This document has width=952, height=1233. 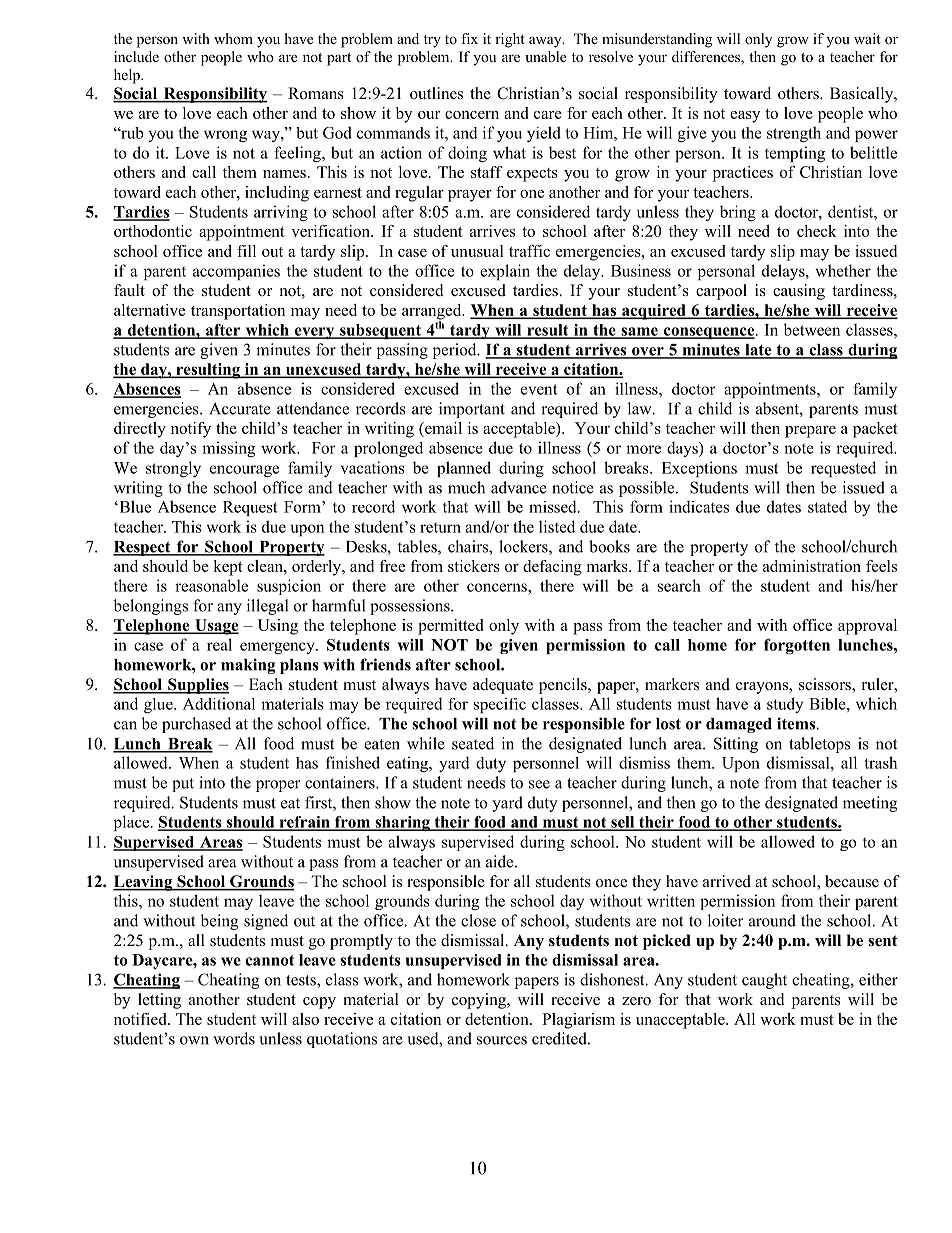 What do you see at coordinates (707, 58) in the document?
I see `differences` at bounding box center [707, 58].
